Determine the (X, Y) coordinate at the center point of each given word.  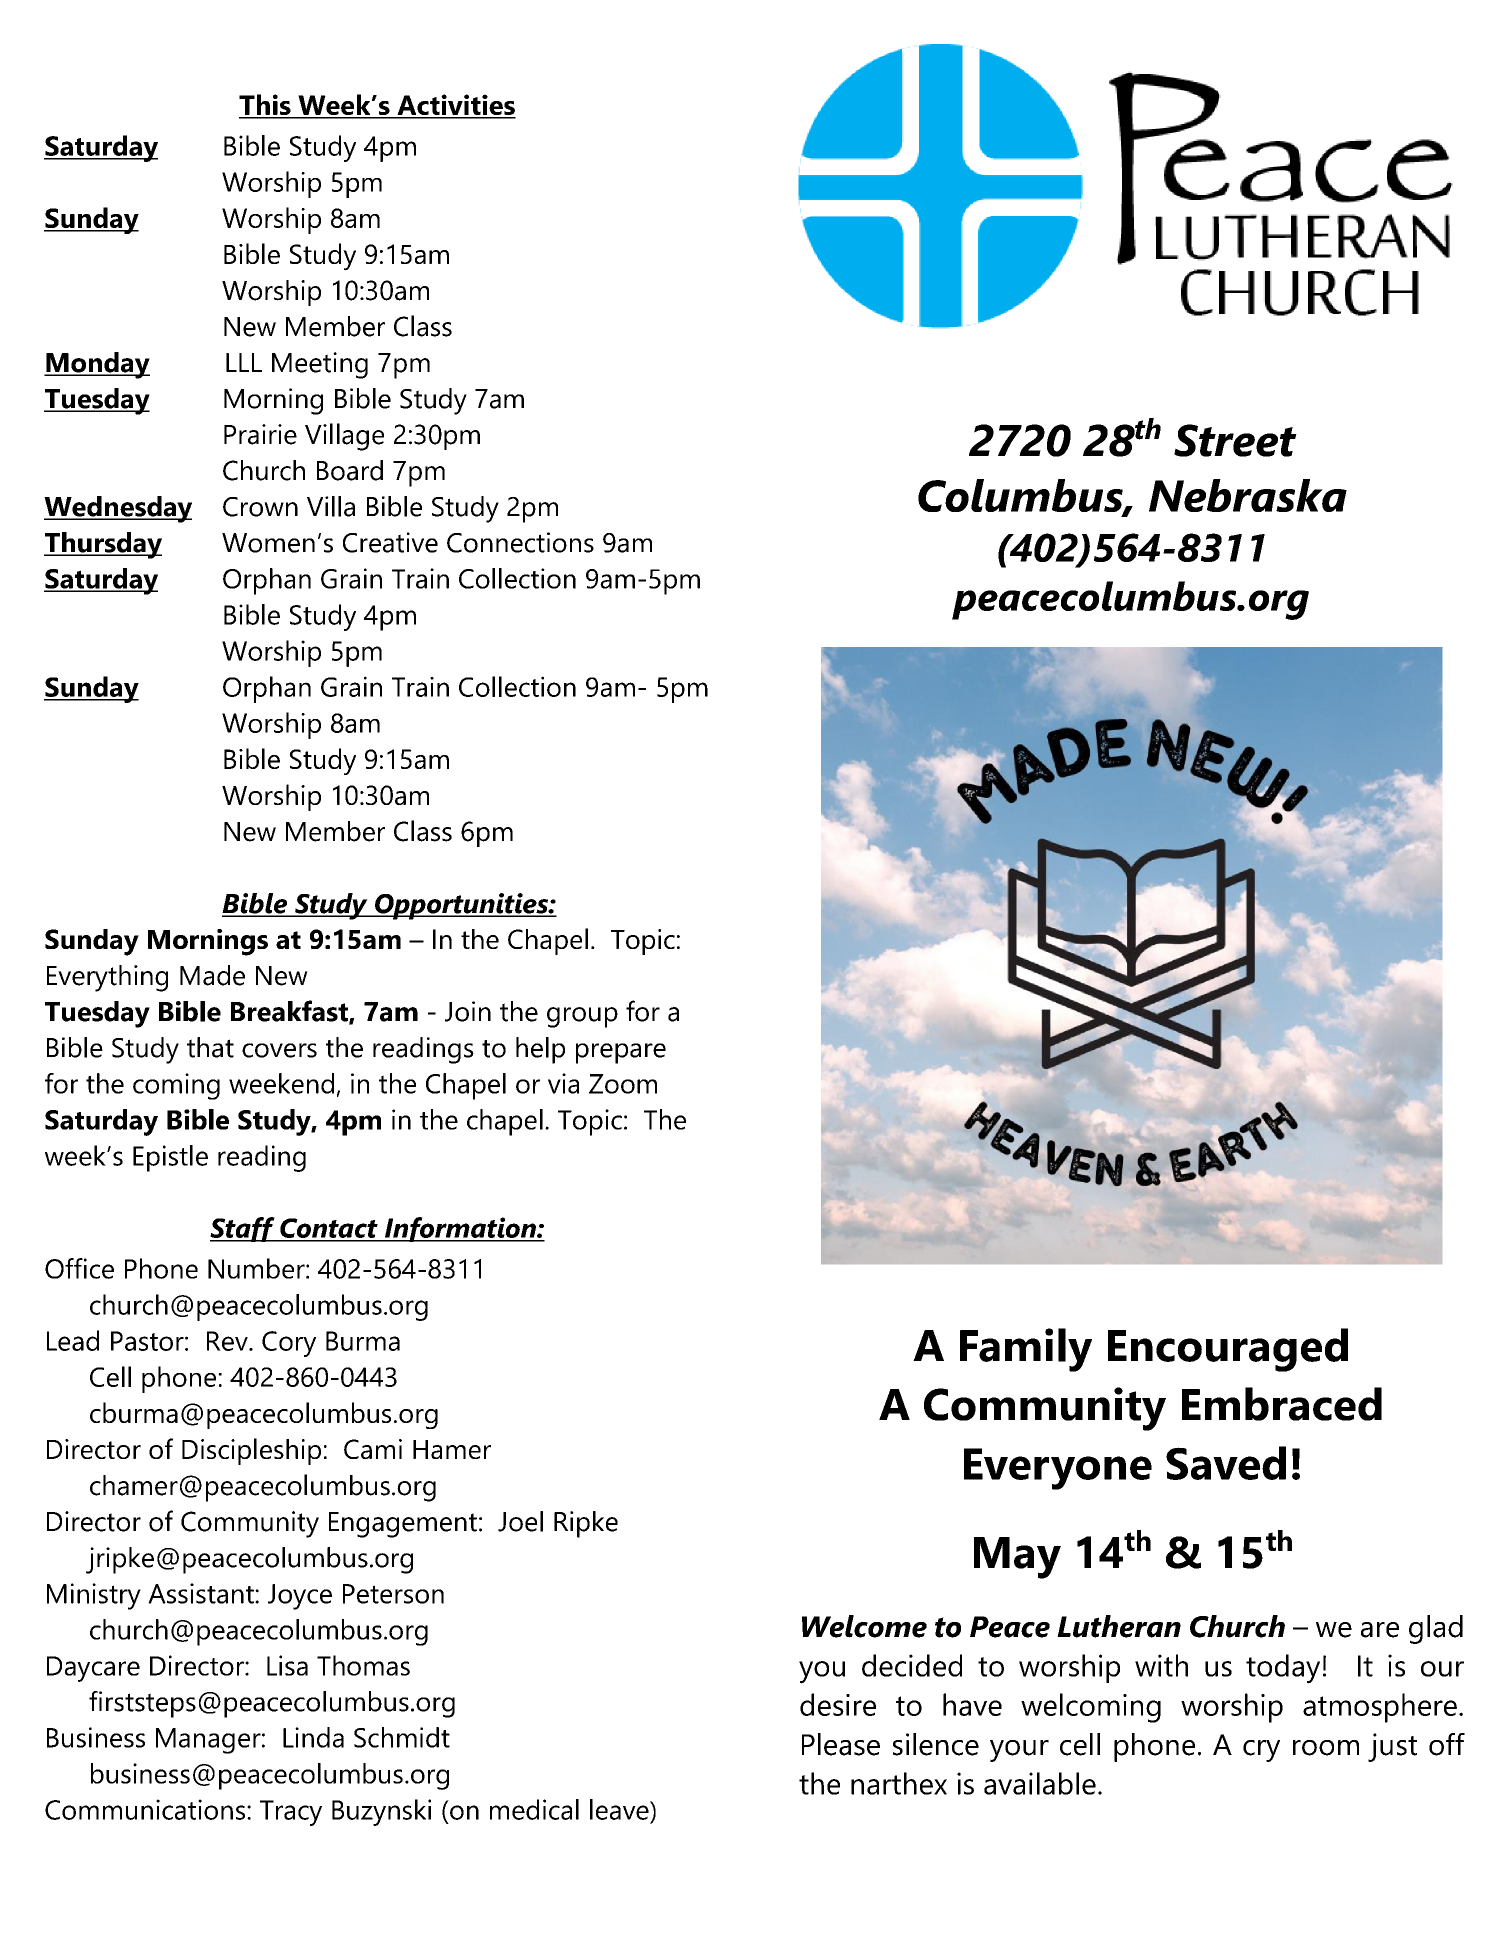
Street (1235, 440)
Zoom (623, 1084)
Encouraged (1228, 1350)
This (266, 106)
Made (212, 975)
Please (841, 1744)
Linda (313, 1737)
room (1326, 1748)
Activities (455, 106)
